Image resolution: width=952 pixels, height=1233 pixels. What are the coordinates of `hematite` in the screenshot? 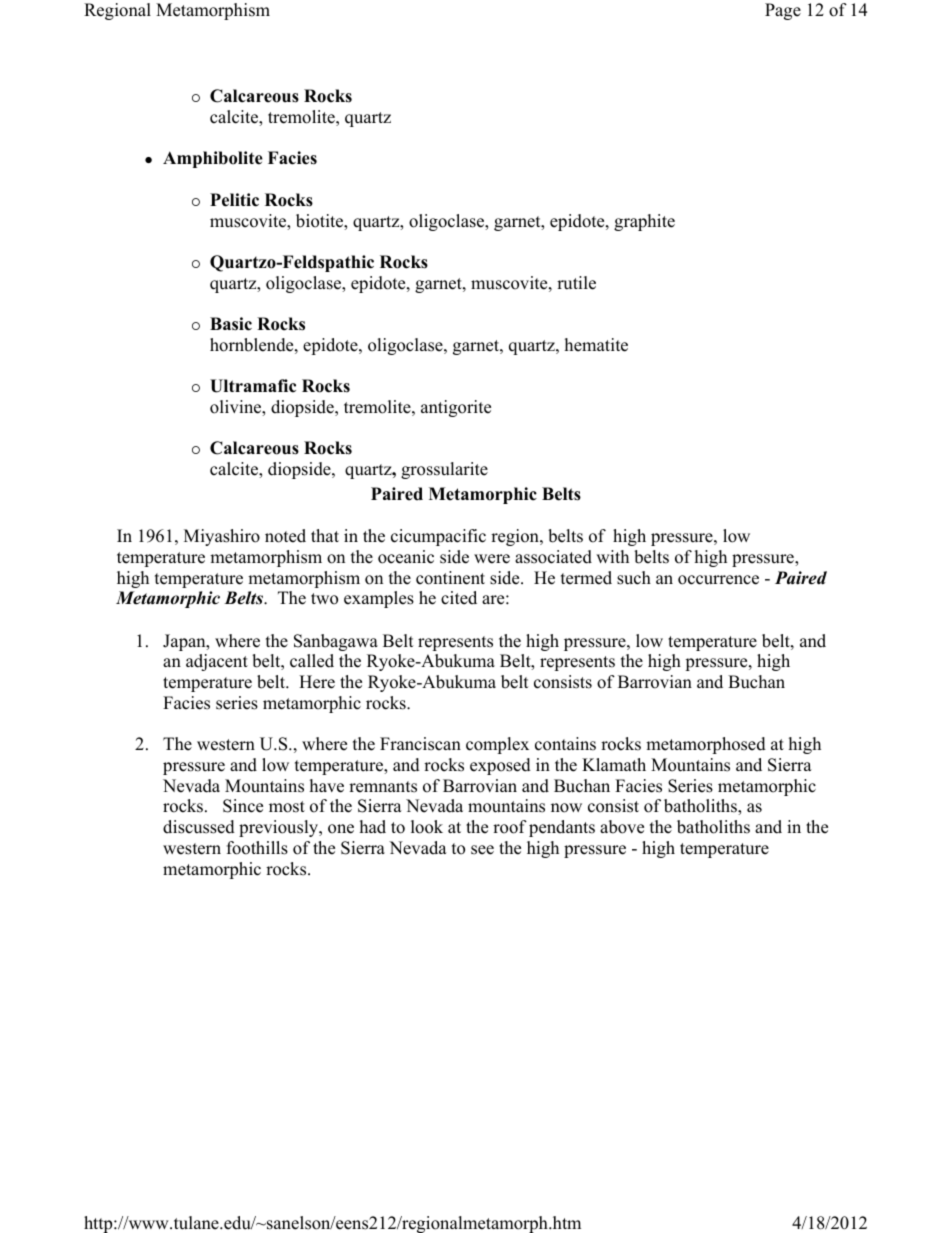 It's located at (596, 345).
